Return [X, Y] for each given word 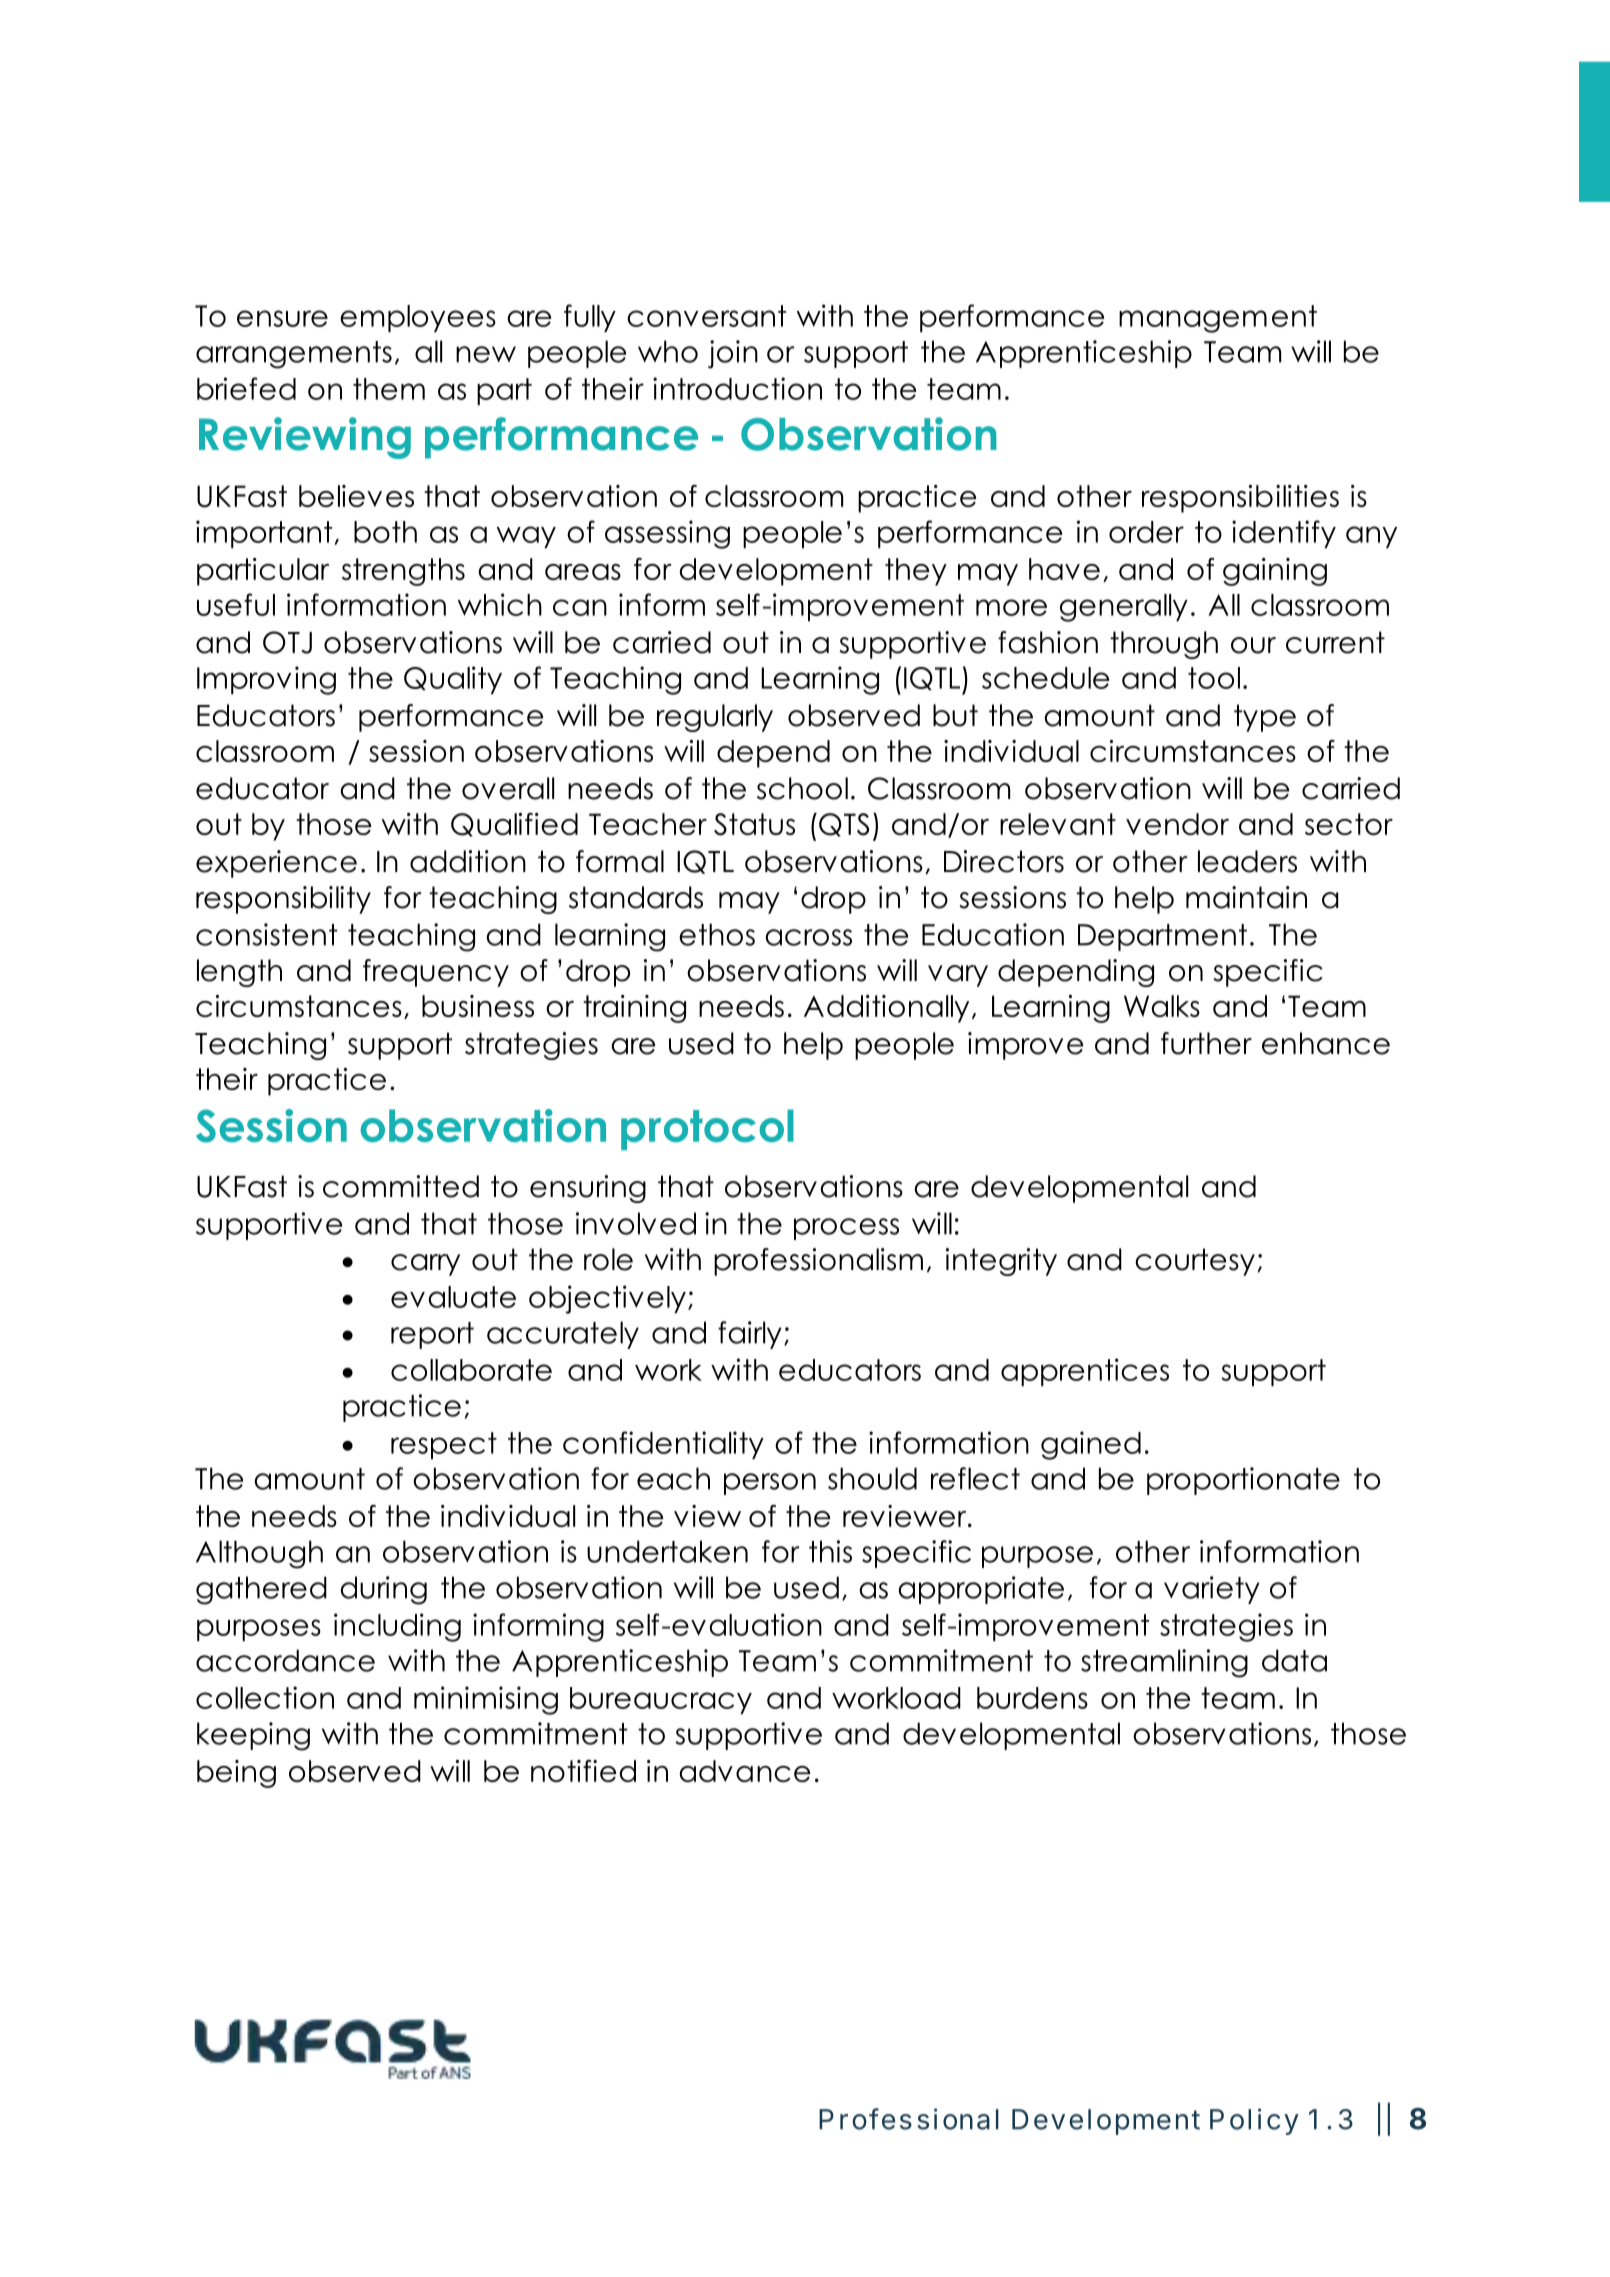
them [389, 389]
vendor [1177, 824]
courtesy [1195, 1262]
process [846, 1229]
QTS [844, 825]
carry [425, 1265]
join [733, 354]
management [1218, 319]
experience [276, 864]
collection [265, 1697]
